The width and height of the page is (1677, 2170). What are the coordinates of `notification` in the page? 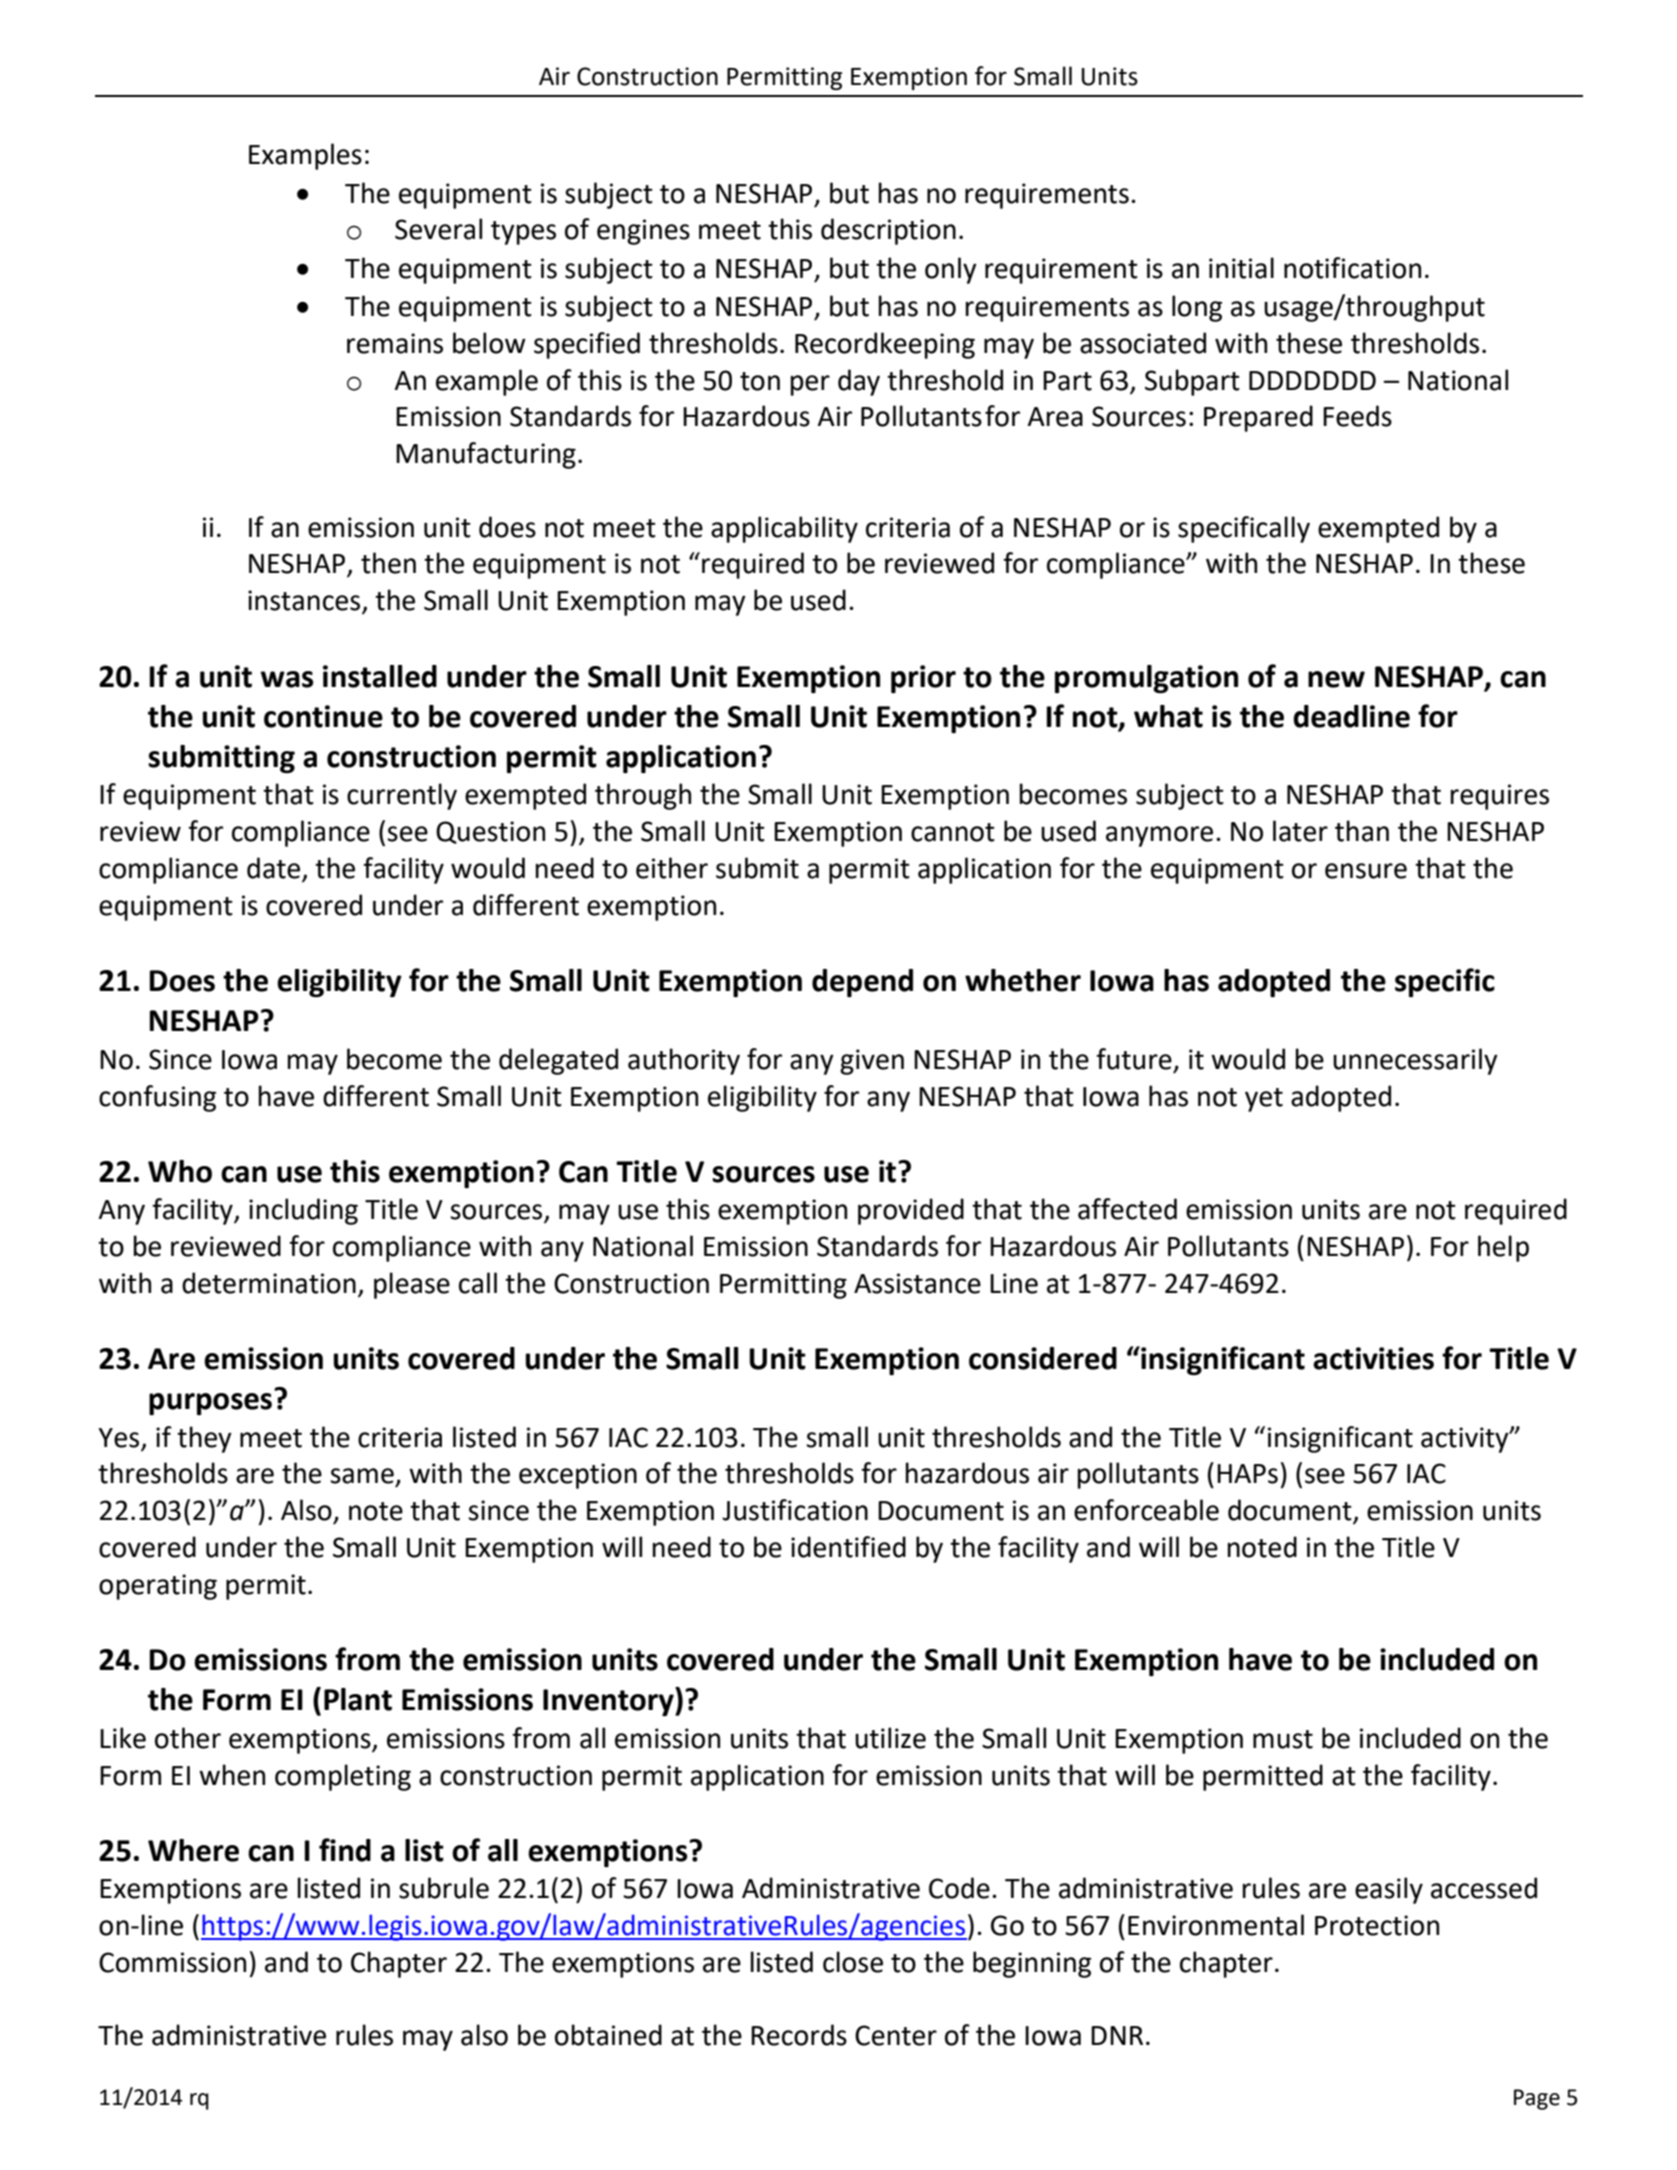 It's located at (1352, 268).
